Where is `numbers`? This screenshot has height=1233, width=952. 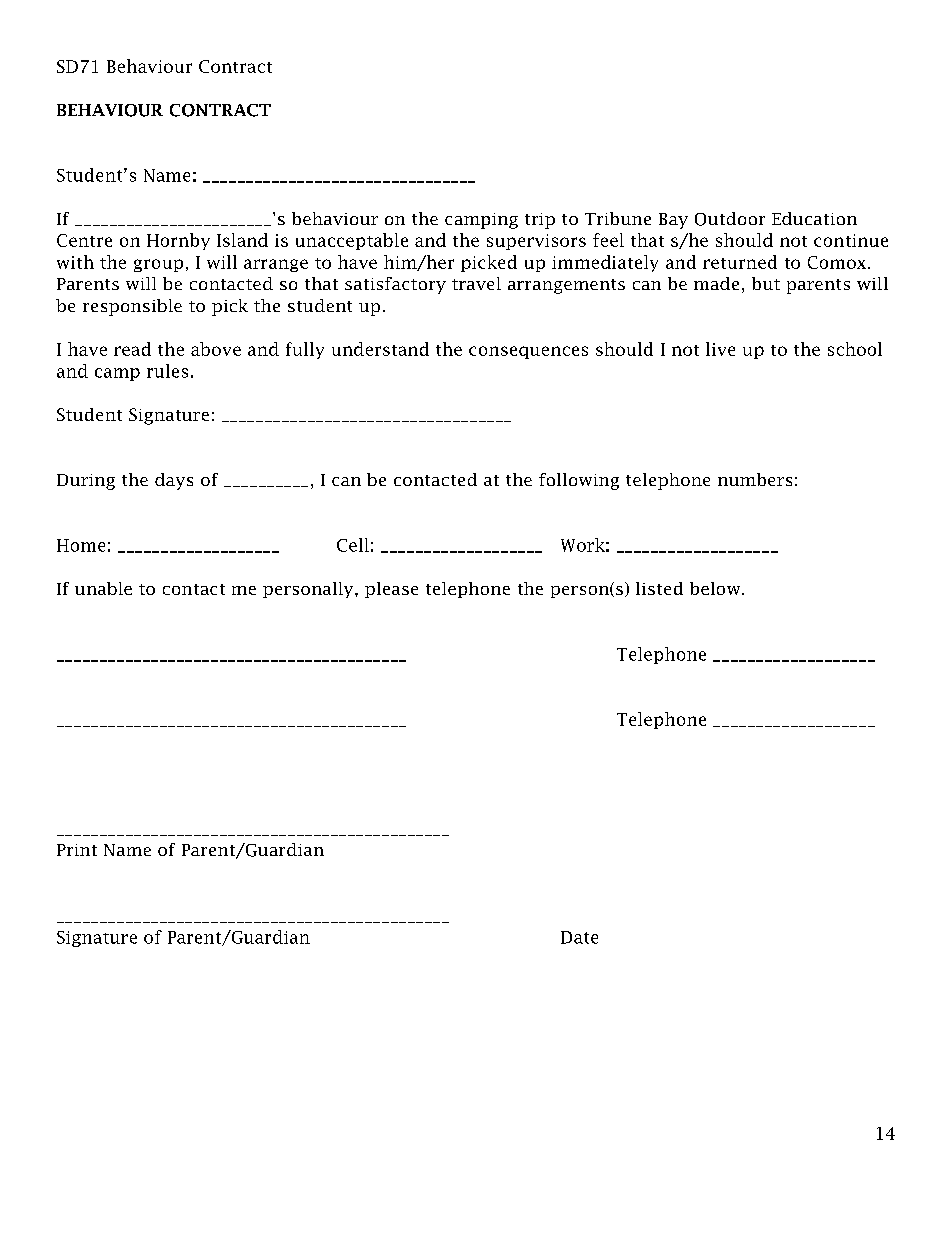
numbers is located at coordinates (755, 479).
